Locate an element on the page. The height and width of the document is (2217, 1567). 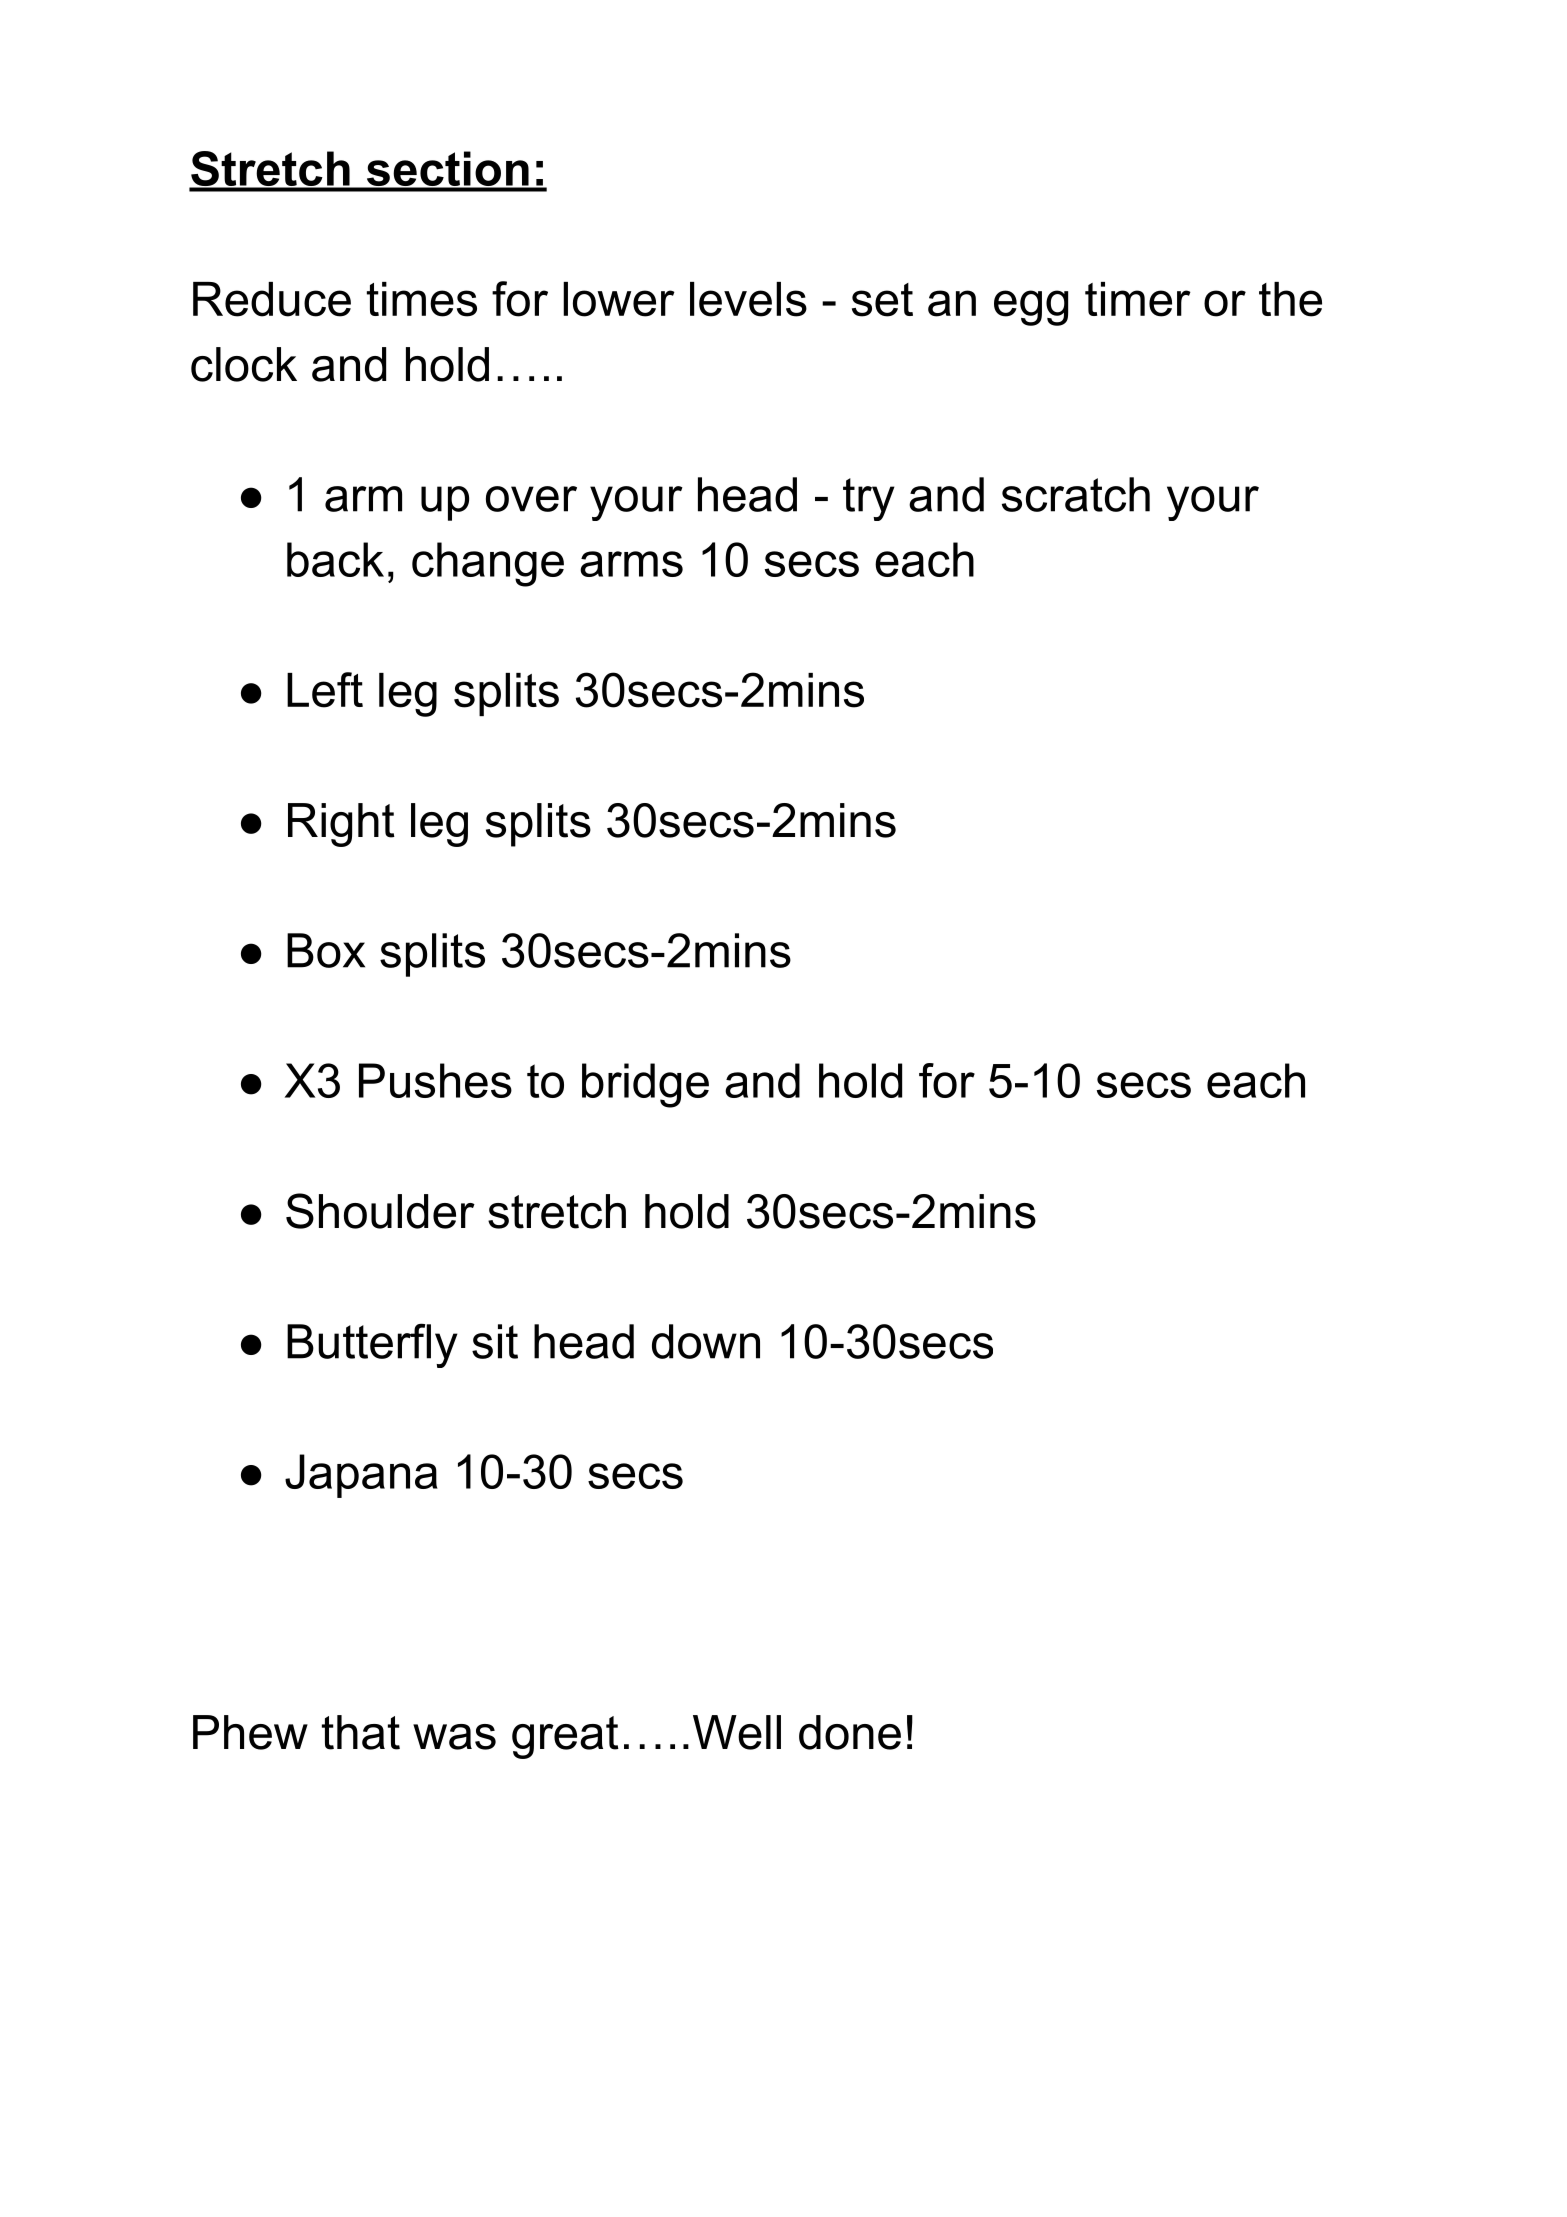
bridge is located at coordinates (645, 1085).
